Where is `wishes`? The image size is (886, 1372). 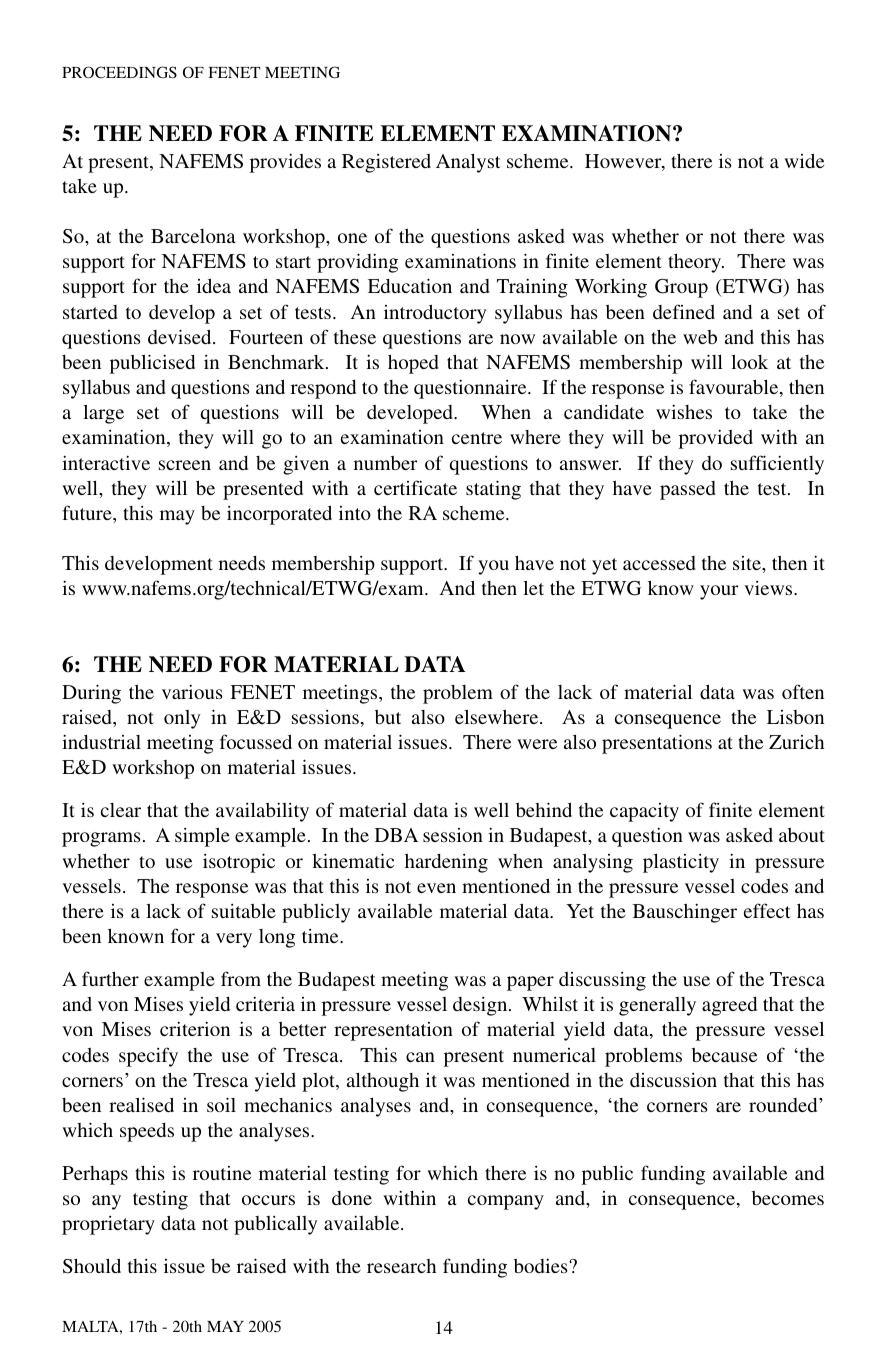 wishes is located at coordinates (684, 411).
